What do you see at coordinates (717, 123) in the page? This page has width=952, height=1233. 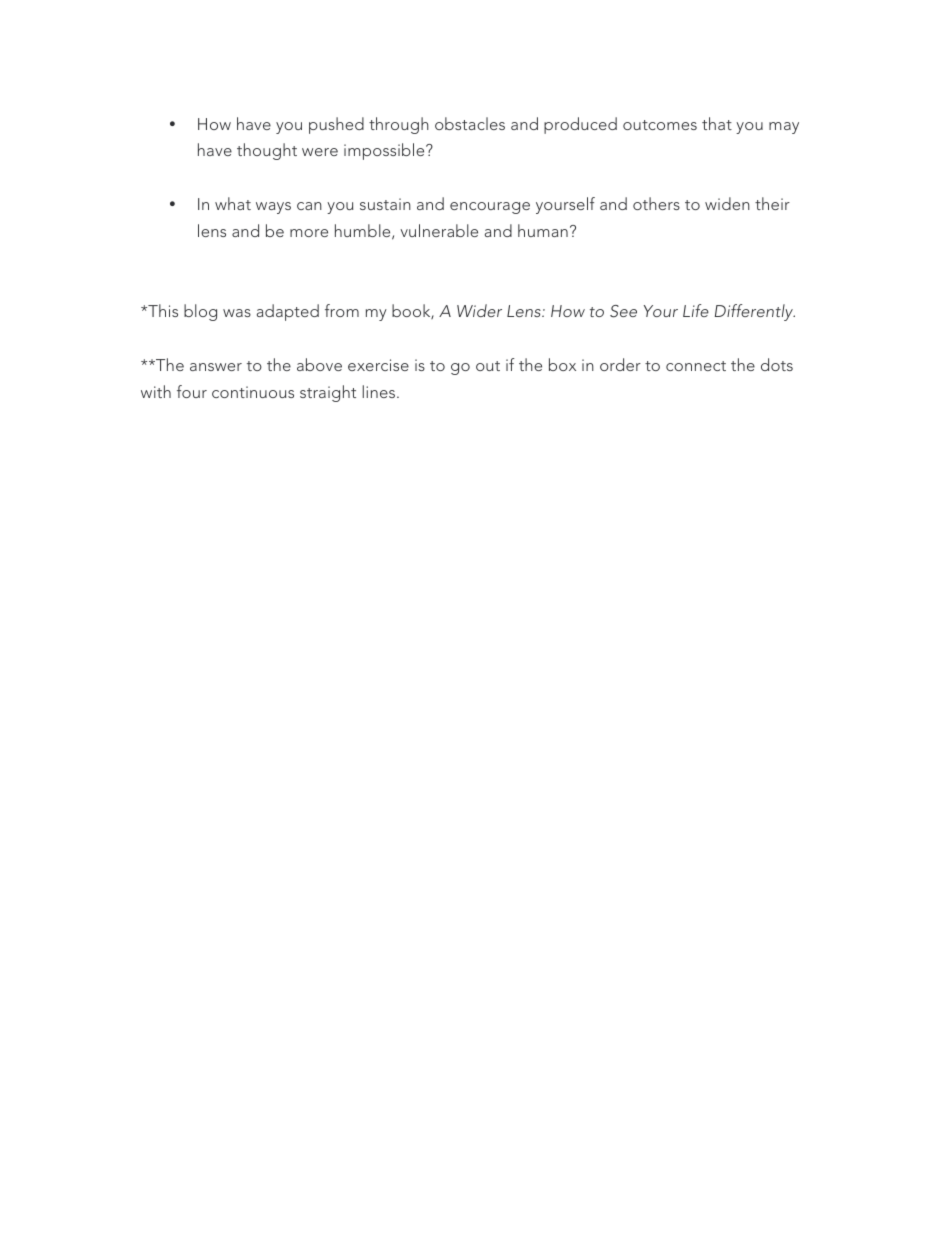 I see `that` at bounding box center [717, 123].
